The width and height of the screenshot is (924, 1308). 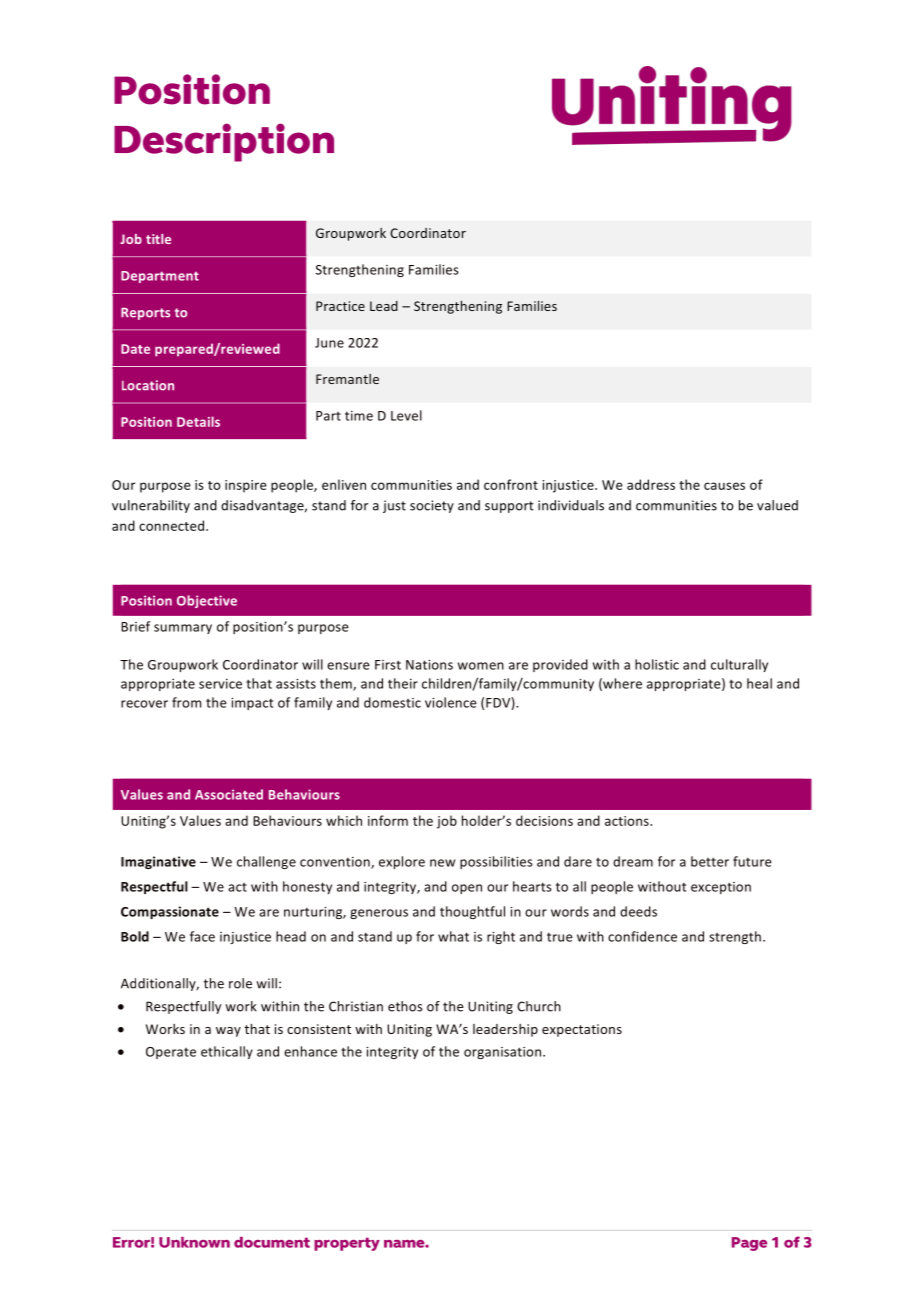 What do you see at coordinates (710, 861) in the screenshot?
I see `better` at bounding box center [710, 861].
